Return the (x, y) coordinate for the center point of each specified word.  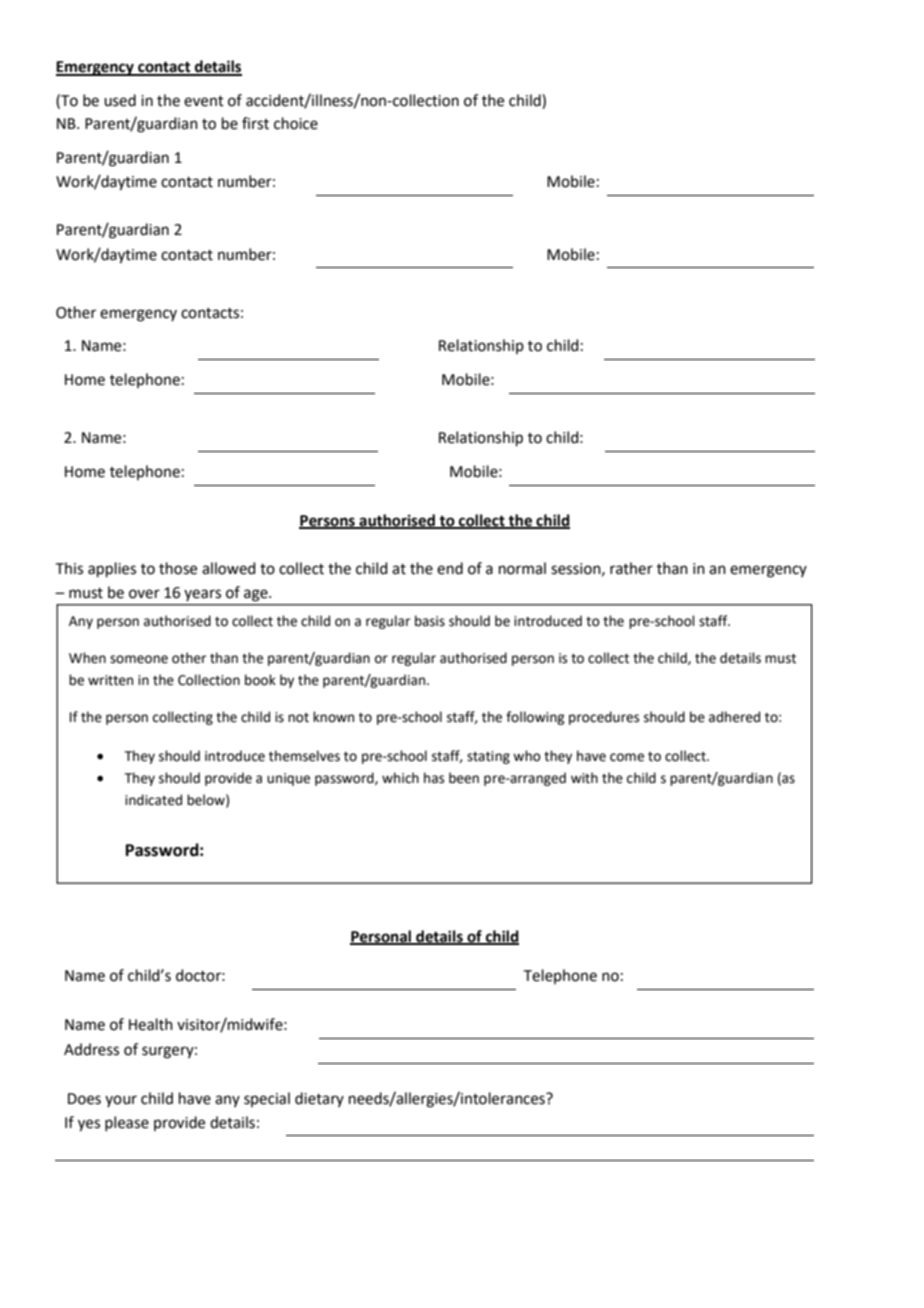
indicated (153, 800)
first (255, 123)
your (121, 1101)
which (400, 778)
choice (296, 123)
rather (631, 568)
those (178, 568)
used (120, 100)
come (627, 757)
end (450, 568)
